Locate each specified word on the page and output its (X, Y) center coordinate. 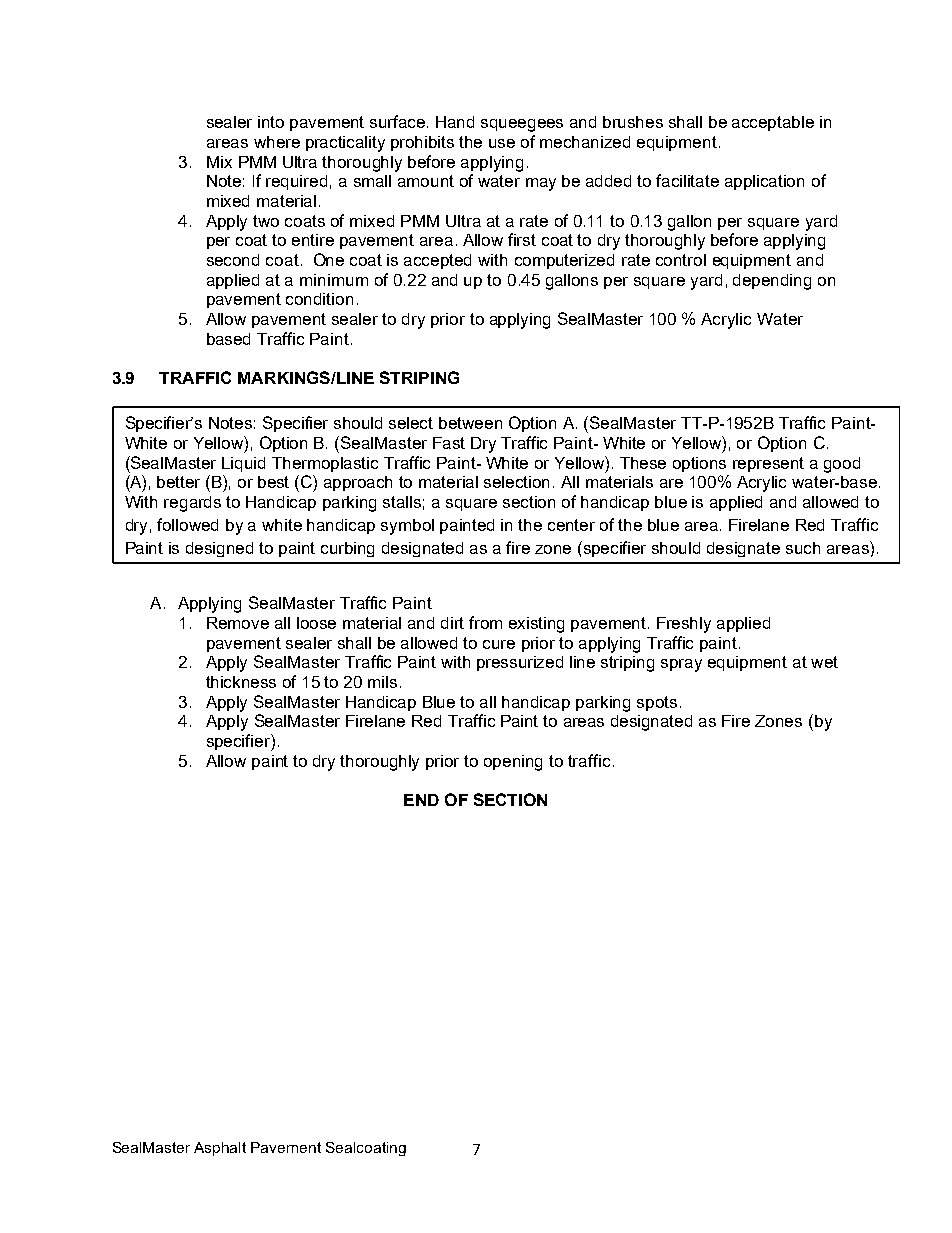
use (502, 143)
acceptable (773, 123)
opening (513, 763)
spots (657, 703)
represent (768, 464)
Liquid (243, 464)
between (470, 423)
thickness (241, 682)
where (277, 142)
